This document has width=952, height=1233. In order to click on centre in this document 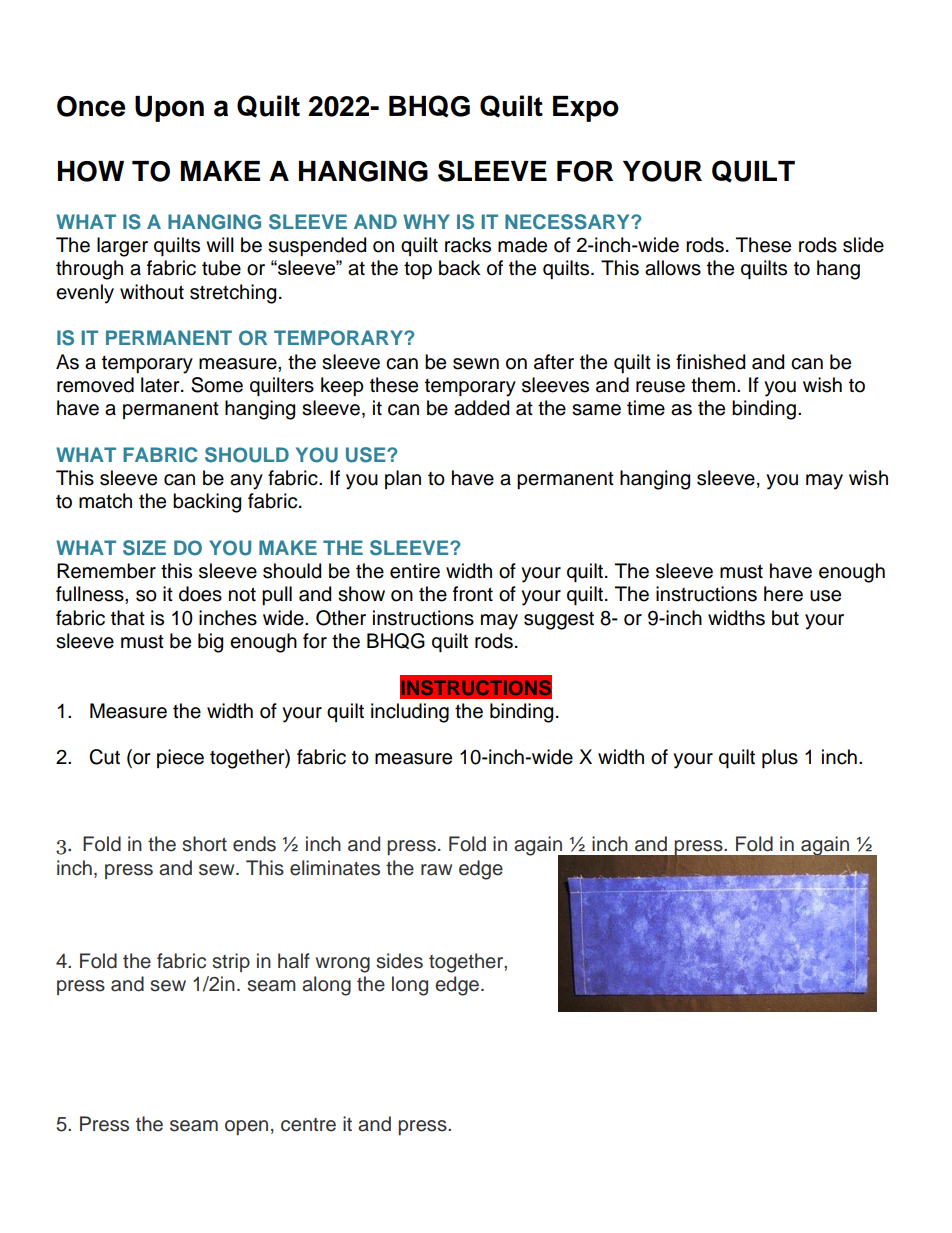, I will do `click(308, 1125)`.
